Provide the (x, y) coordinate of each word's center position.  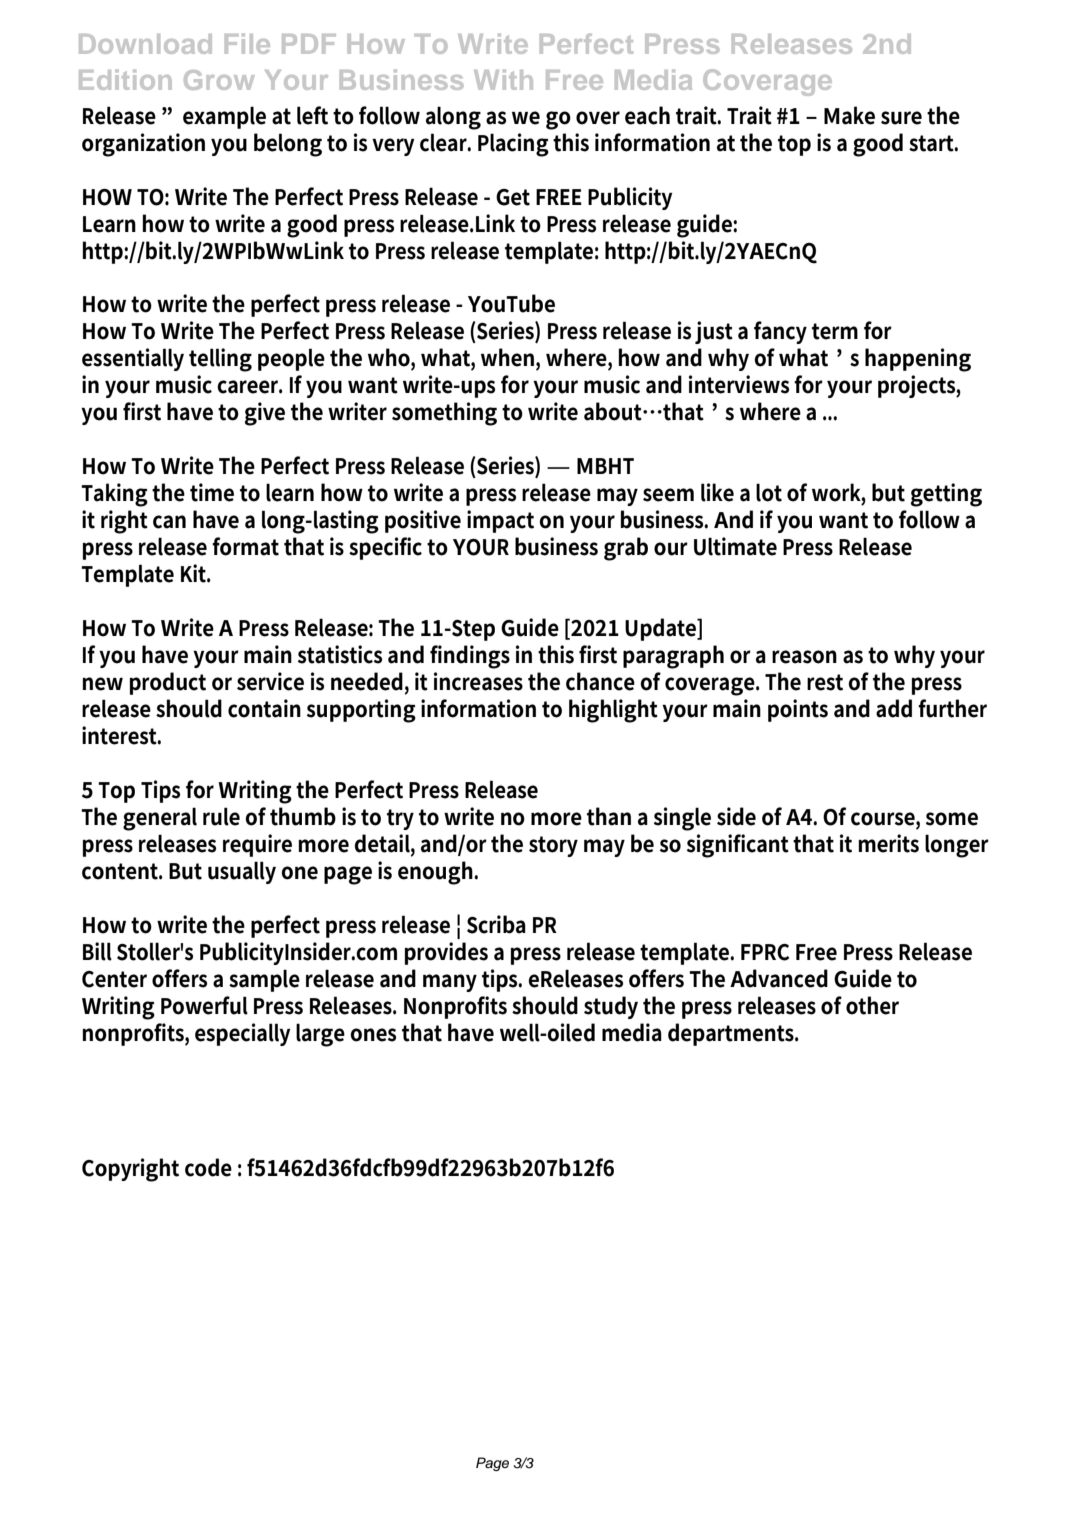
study (611, 1007)
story (553, 846)
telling (220, 360)
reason (804, 657)
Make (849, 115)
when (509, 358)
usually (242, 872)
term (835, 331)
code (208, 1167)
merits (888, 843)
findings (470, 657)
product (168, 683)
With (503, 80)
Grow (219, 80)
